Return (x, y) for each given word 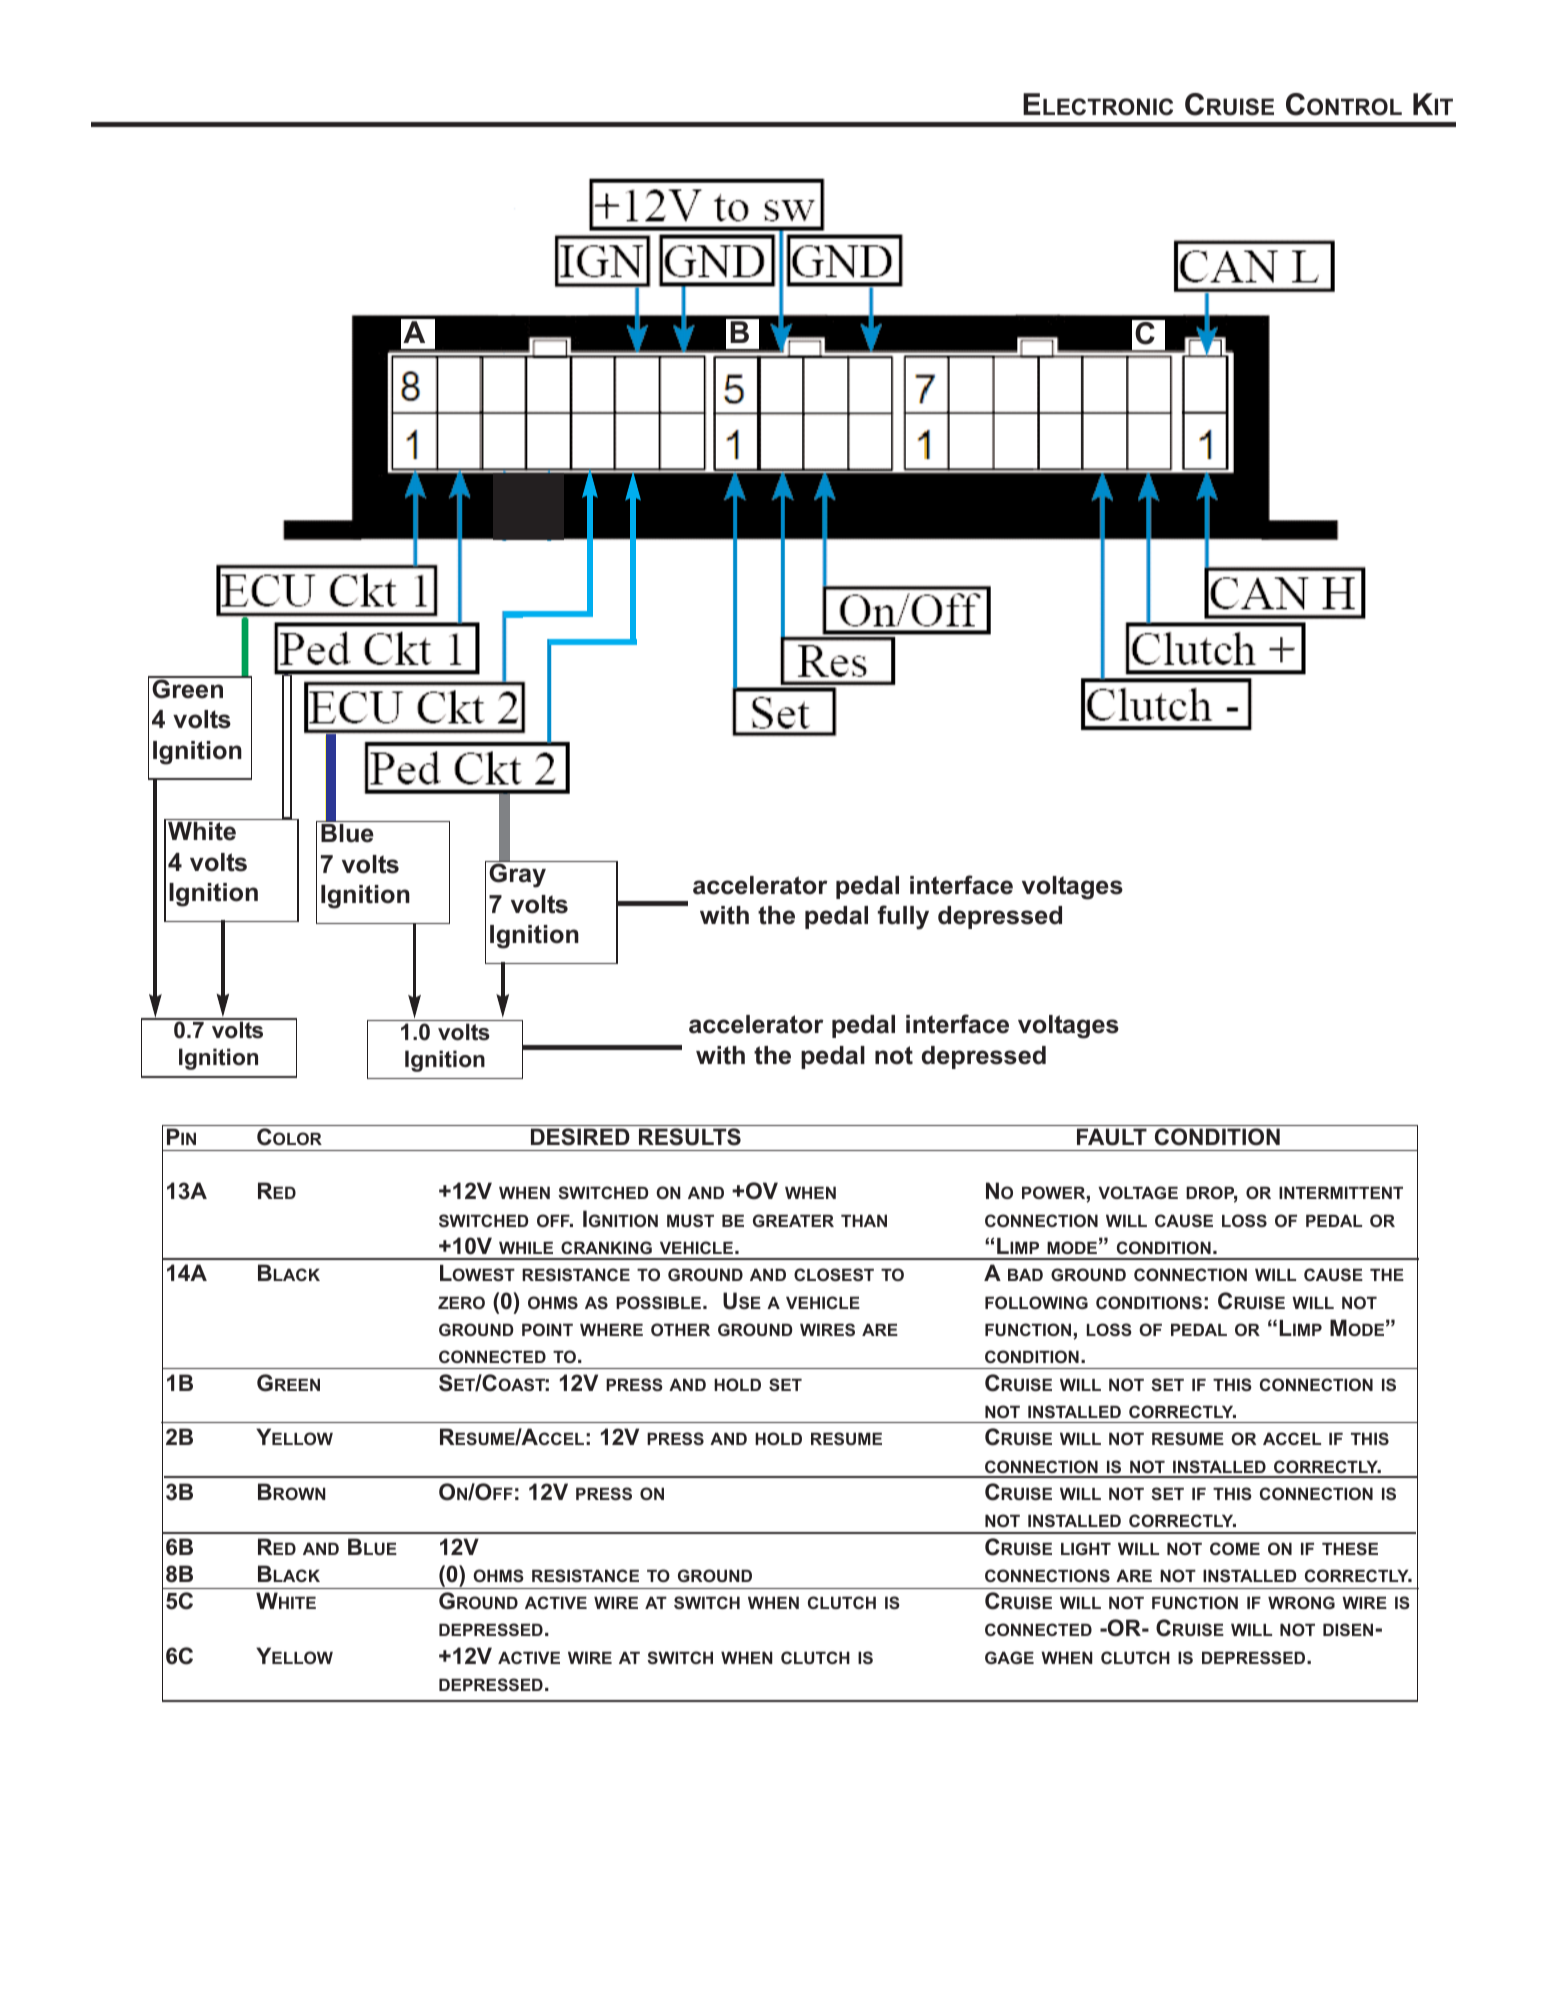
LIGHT (1086, 1548)
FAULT (1112, 1137)
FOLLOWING (1036, 1302)
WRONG (1301, 1602)
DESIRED (580, 1137)
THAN (864, 1220)
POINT (547, 1329)
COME (1235, 1548)
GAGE (1009, 1657)
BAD (1025, 1274)
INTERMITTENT (1341, 1192)
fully (903, 917)
